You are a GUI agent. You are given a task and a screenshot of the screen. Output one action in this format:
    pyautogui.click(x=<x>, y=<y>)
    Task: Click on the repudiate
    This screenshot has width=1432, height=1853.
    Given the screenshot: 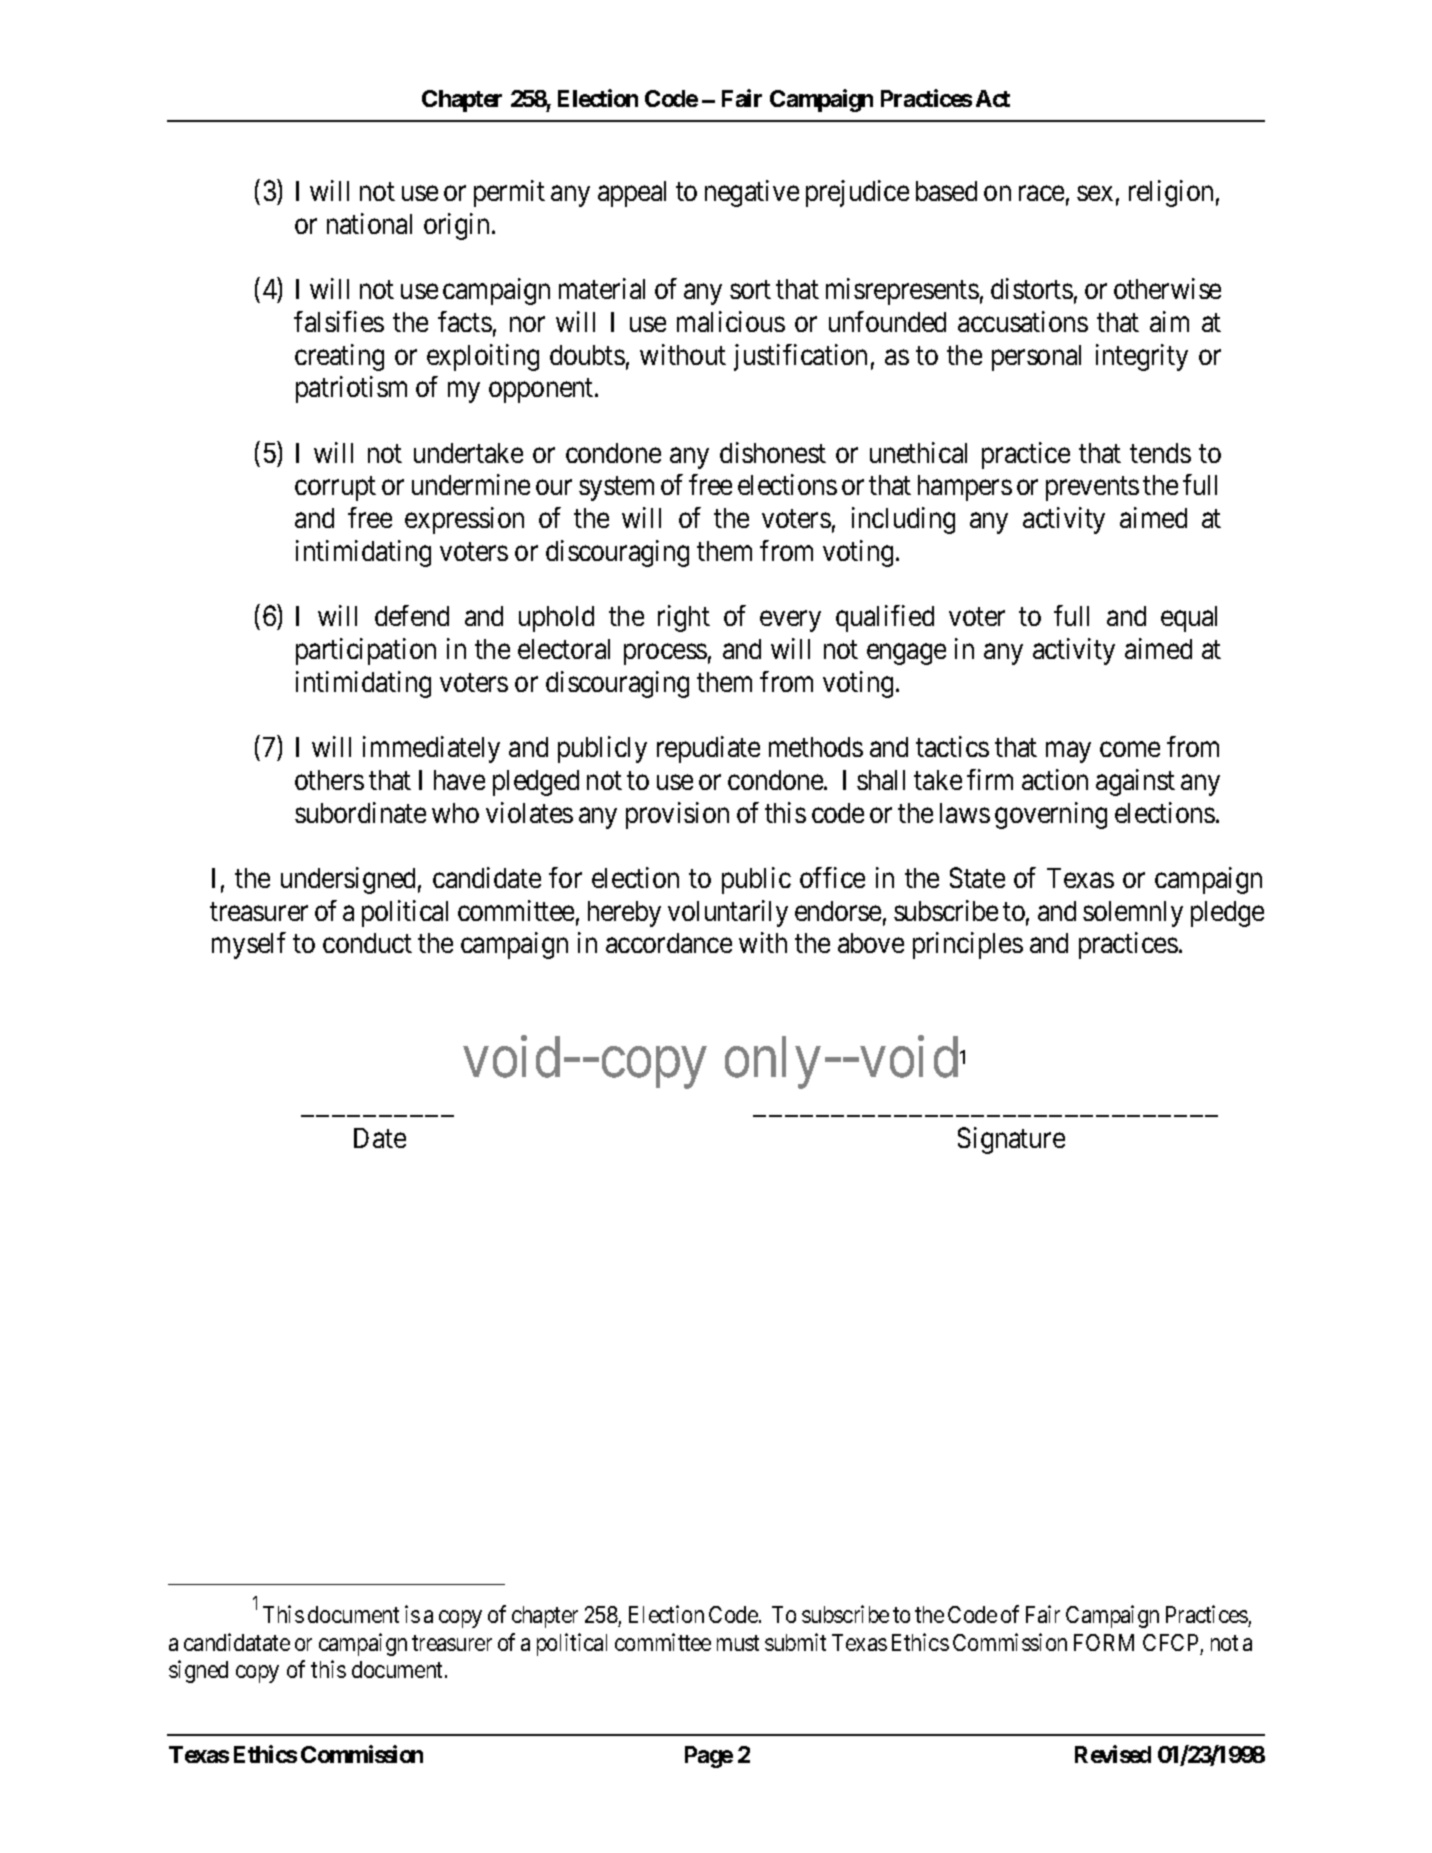 What is the action you would take?
    pyautogui.click(x=708, y=749)
